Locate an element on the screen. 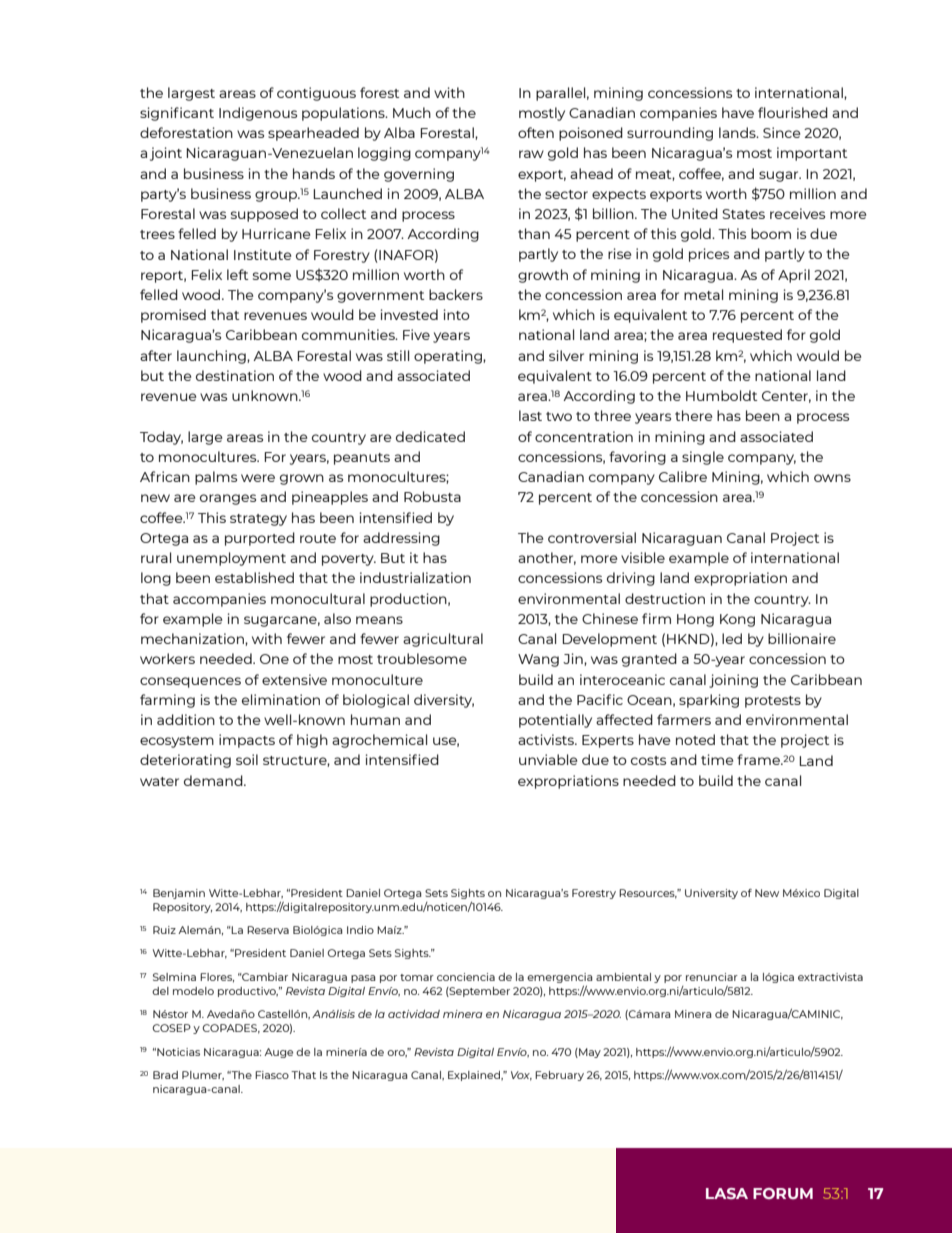 The height and width of the screenshot is (1233, 952). Indigenous is located at coordinates (258, 114).
